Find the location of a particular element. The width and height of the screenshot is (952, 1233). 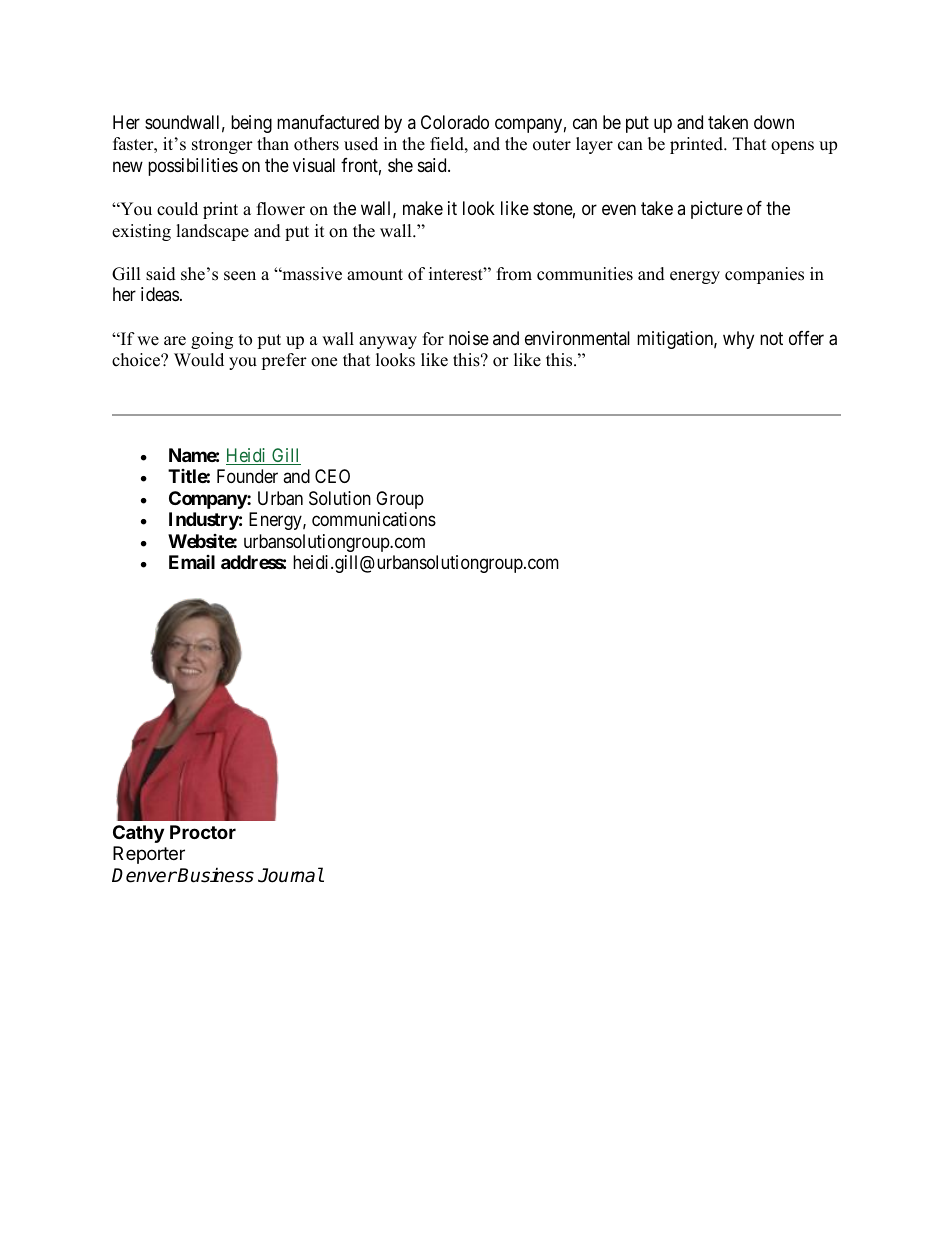

Colorado is located at coordinates (455, 122).
